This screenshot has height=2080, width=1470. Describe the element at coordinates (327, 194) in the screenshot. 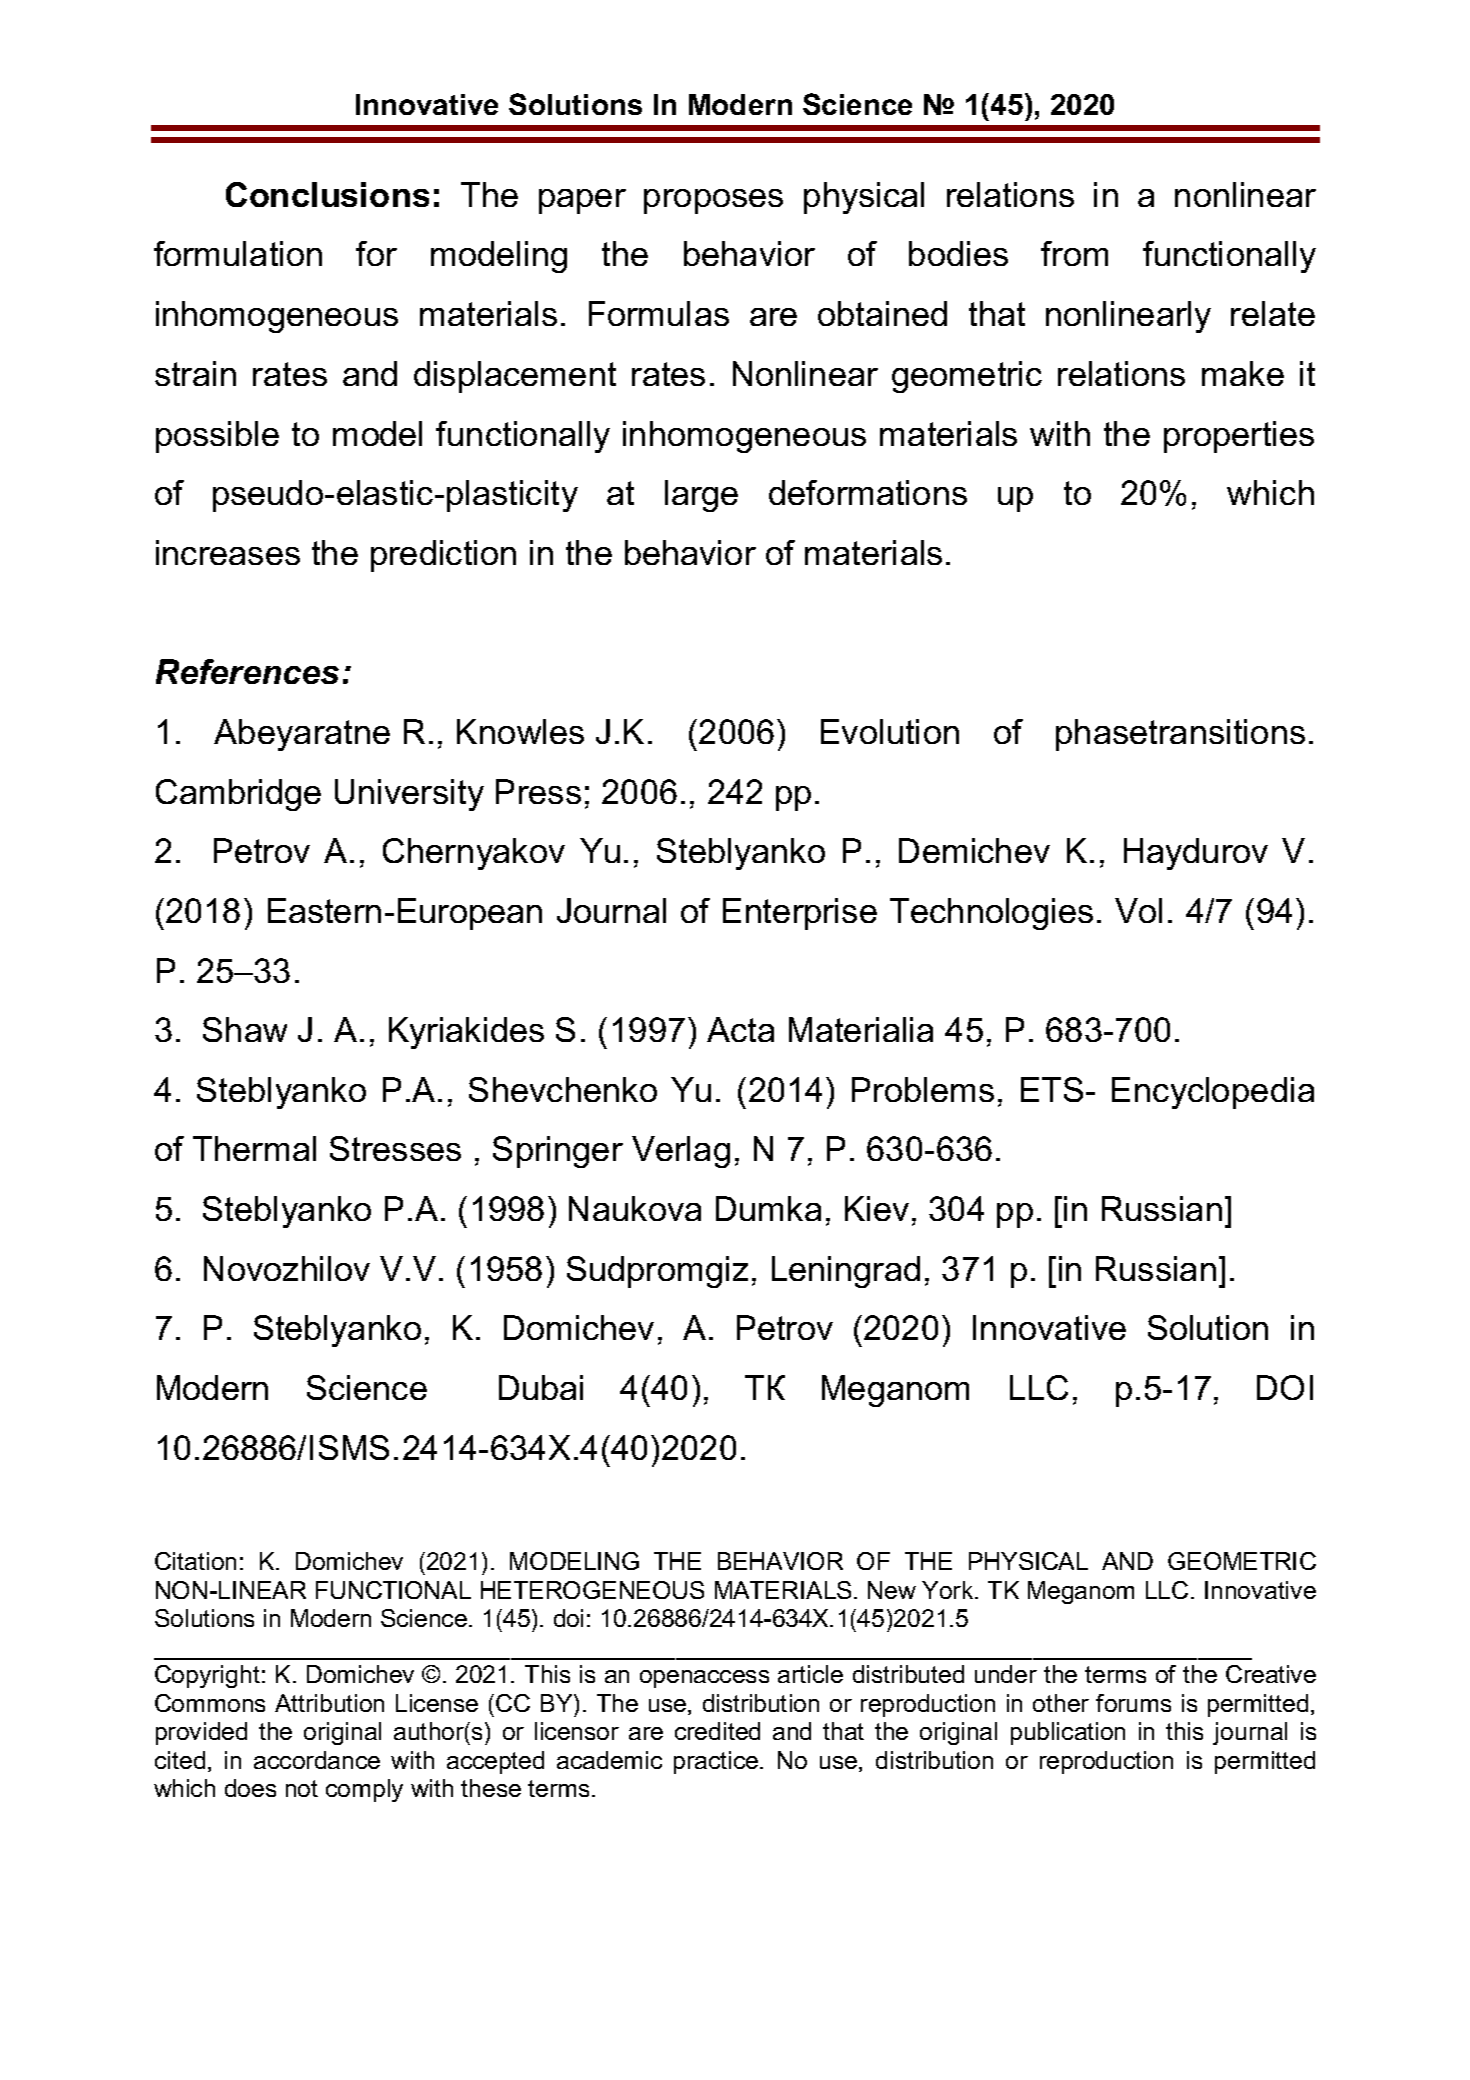

I see `Conclusions` at that location.
